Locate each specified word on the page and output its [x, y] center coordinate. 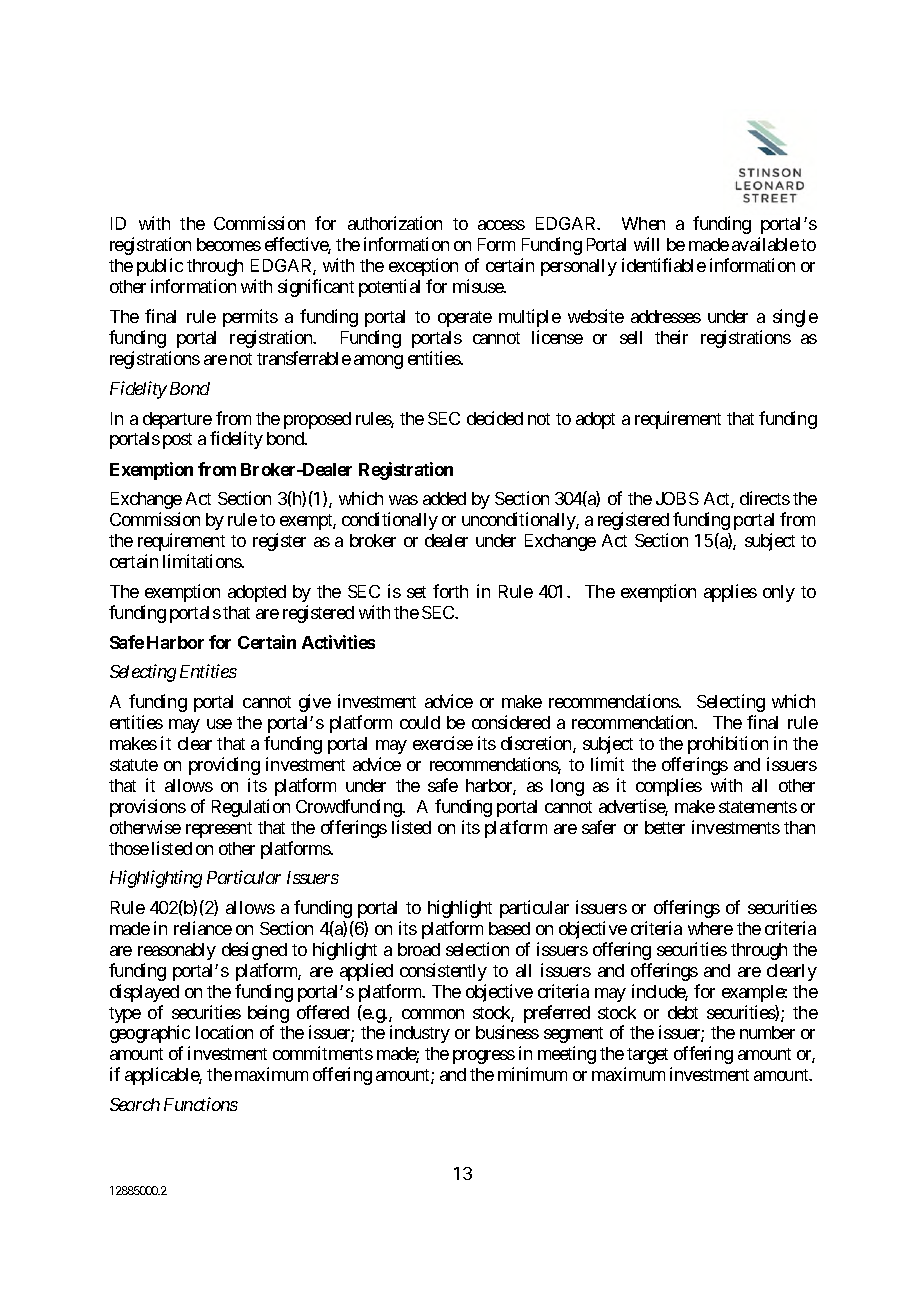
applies [730, 593]
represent [219, 830]
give [315, 703]
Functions [201, 1104]
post [177, 441]
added [444, 498]
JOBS [677, 498]
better [665, 827]
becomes [229, 244]
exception [423, 267]
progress [484, 1057]
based [509, 928]
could [420, 722]
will [646, 244]
